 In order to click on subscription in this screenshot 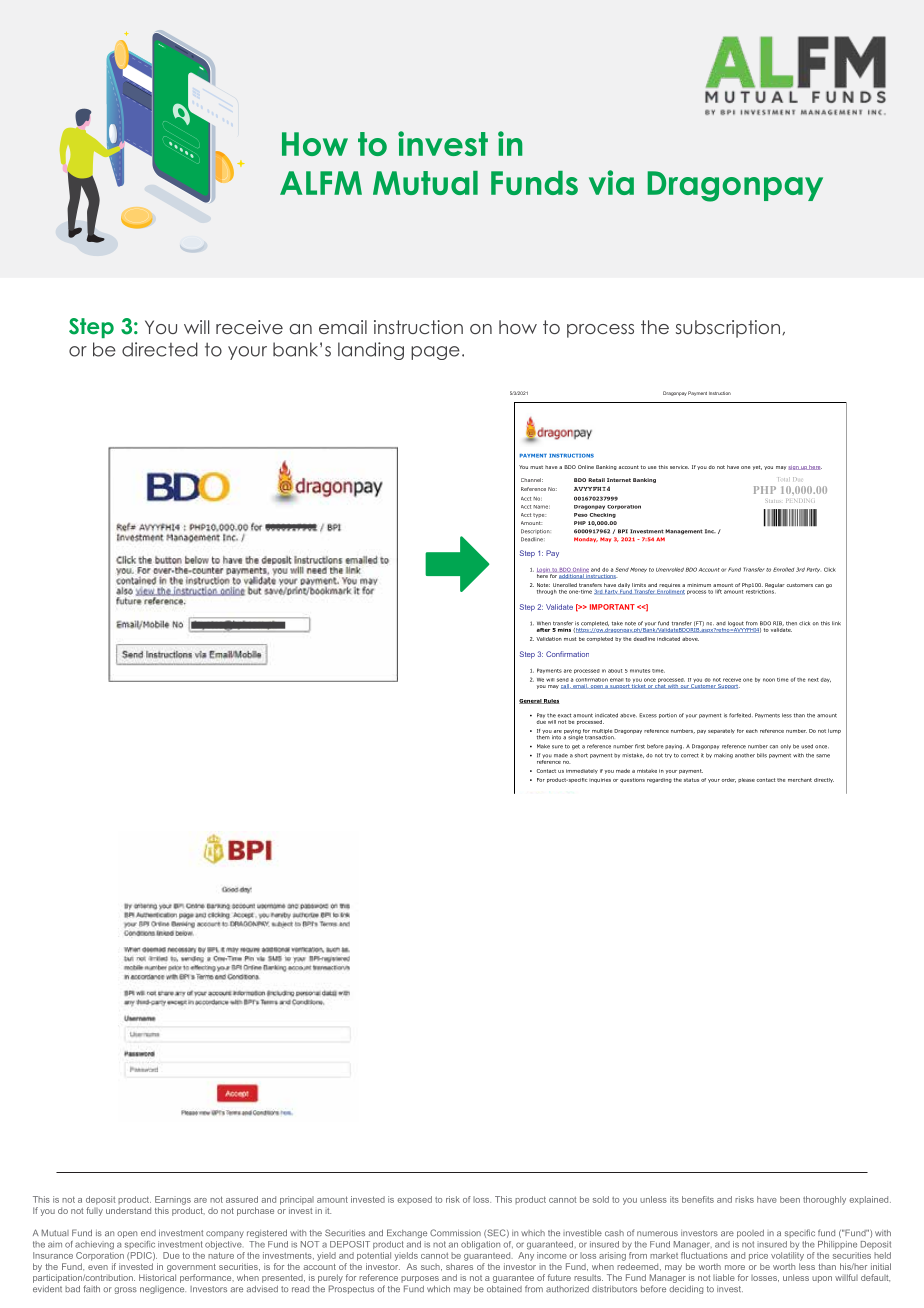, I will do `click(728, 329)`.
